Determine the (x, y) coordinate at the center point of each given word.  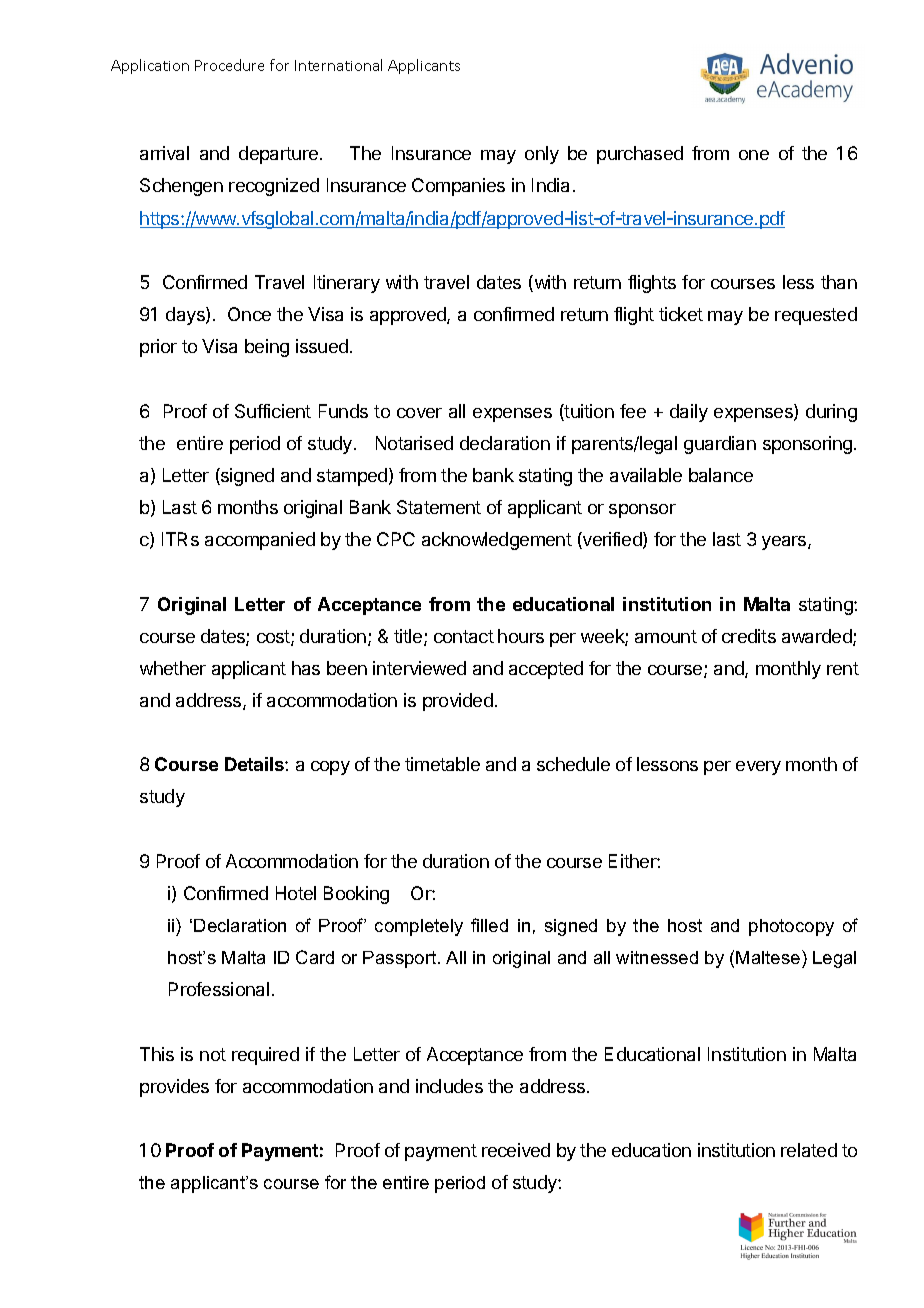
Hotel (296, 893)
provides (174, 1088)
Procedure (229, 65)
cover (419, 413)
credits (749, 636)
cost (274, 638)
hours (521, 636)
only (542, 155)
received (516, 1150)
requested (816, 316)
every (758, 768)
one (754, 155)
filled (489, 925)
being (267, 348)
